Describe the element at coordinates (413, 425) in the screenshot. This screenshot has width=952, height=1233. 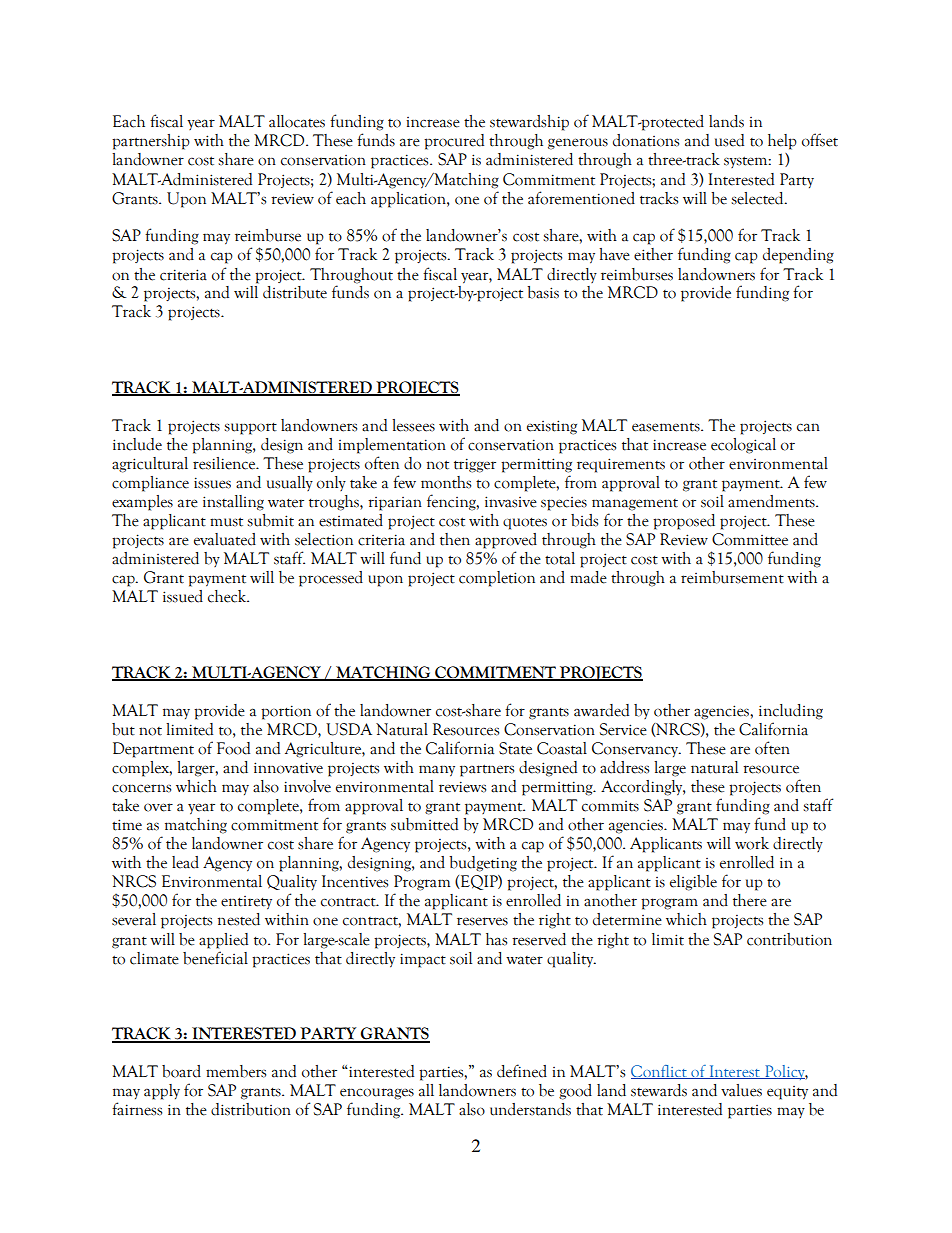
I see `lessees` at that location.
